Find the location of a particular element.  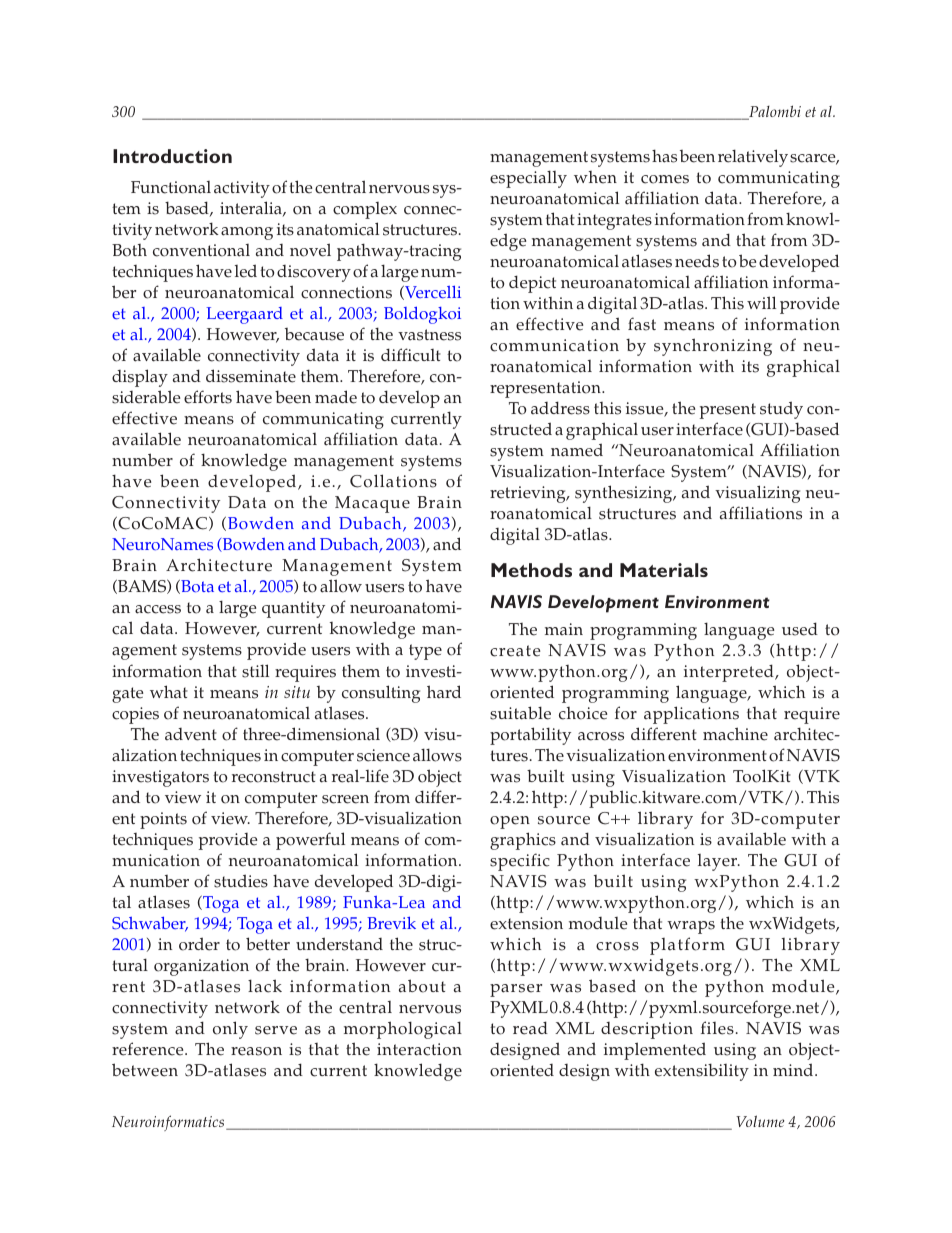

machine is located at coordinates (735, 734).
